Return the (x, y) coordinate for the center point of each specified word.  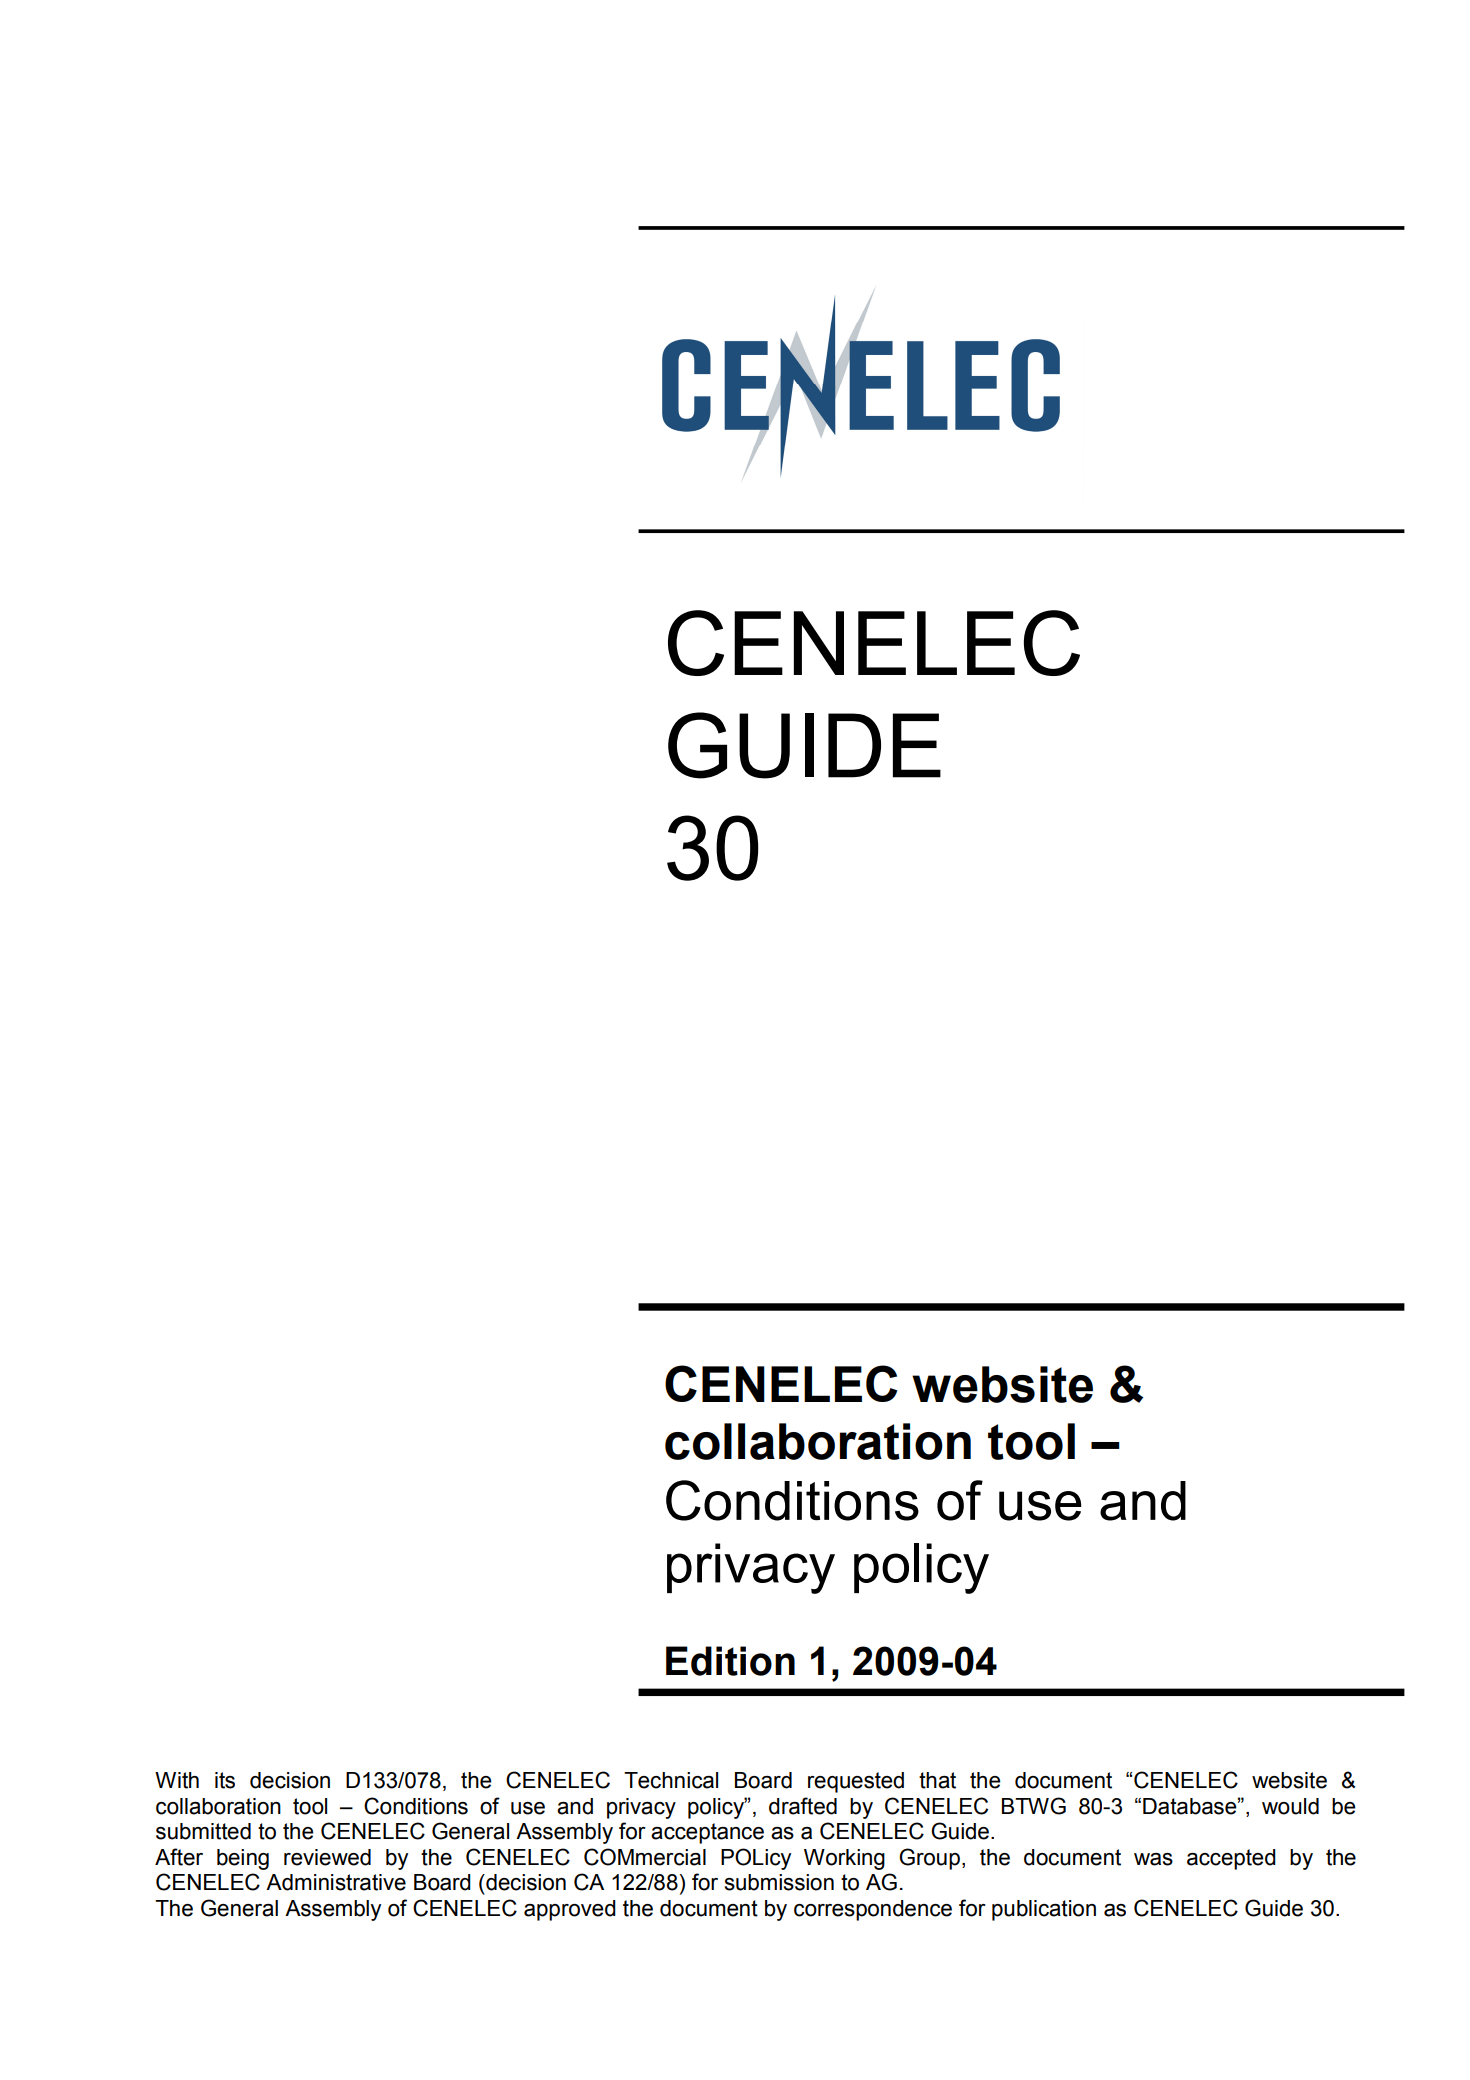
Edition (730, 1661)
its (225, 1780)
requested (856, 1782)
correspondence (873, 1910)
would (1290, 1806)
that (937, 1780)
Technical (671, 1780)
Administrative (336, 1882)
